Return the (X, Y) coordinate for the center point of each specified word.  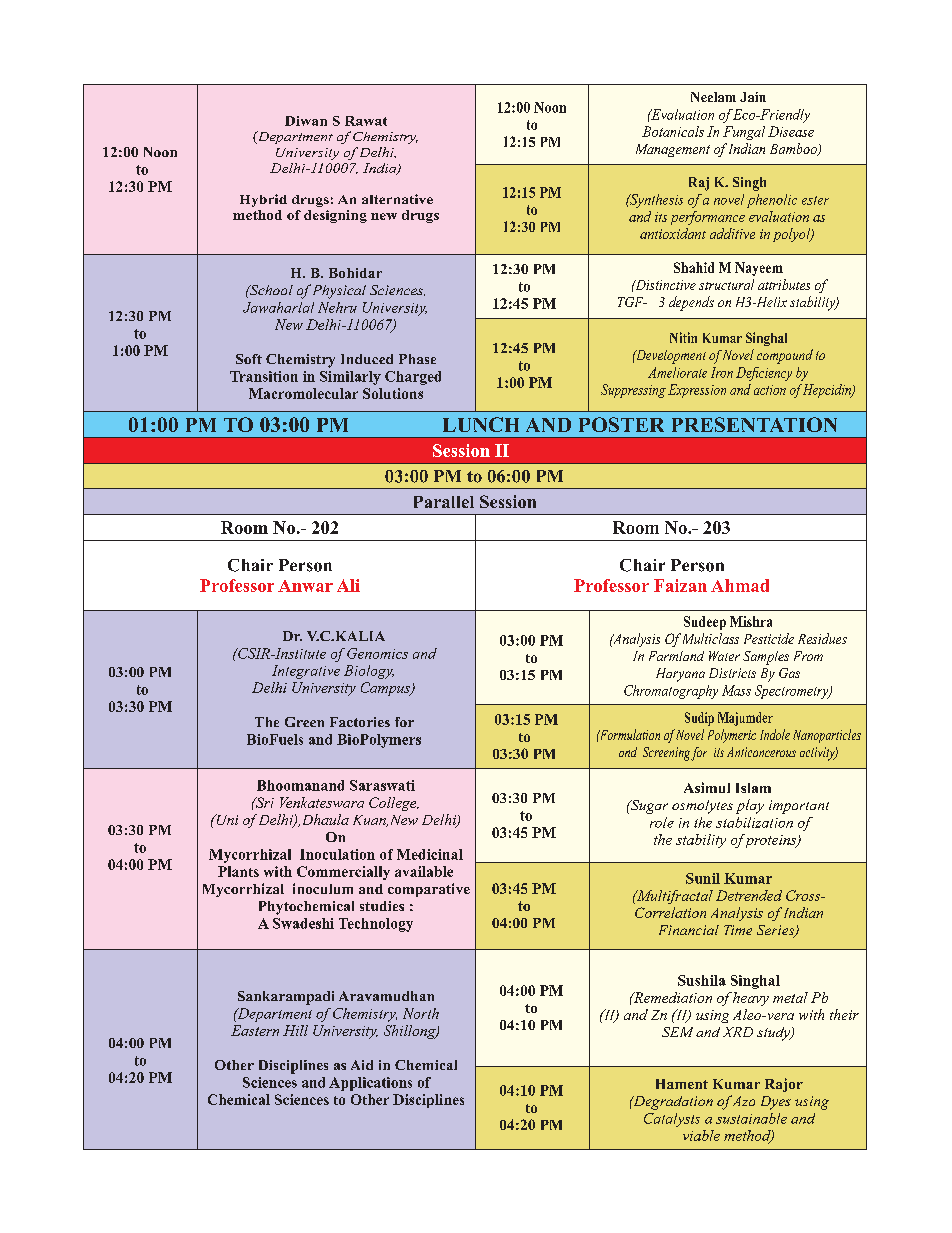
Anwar (305, 586)
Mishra (751, 621)
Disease (791, 131)
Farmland (676, 656)
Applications (370, 1084)
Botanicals (673, 131)
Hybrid (263, 200)
